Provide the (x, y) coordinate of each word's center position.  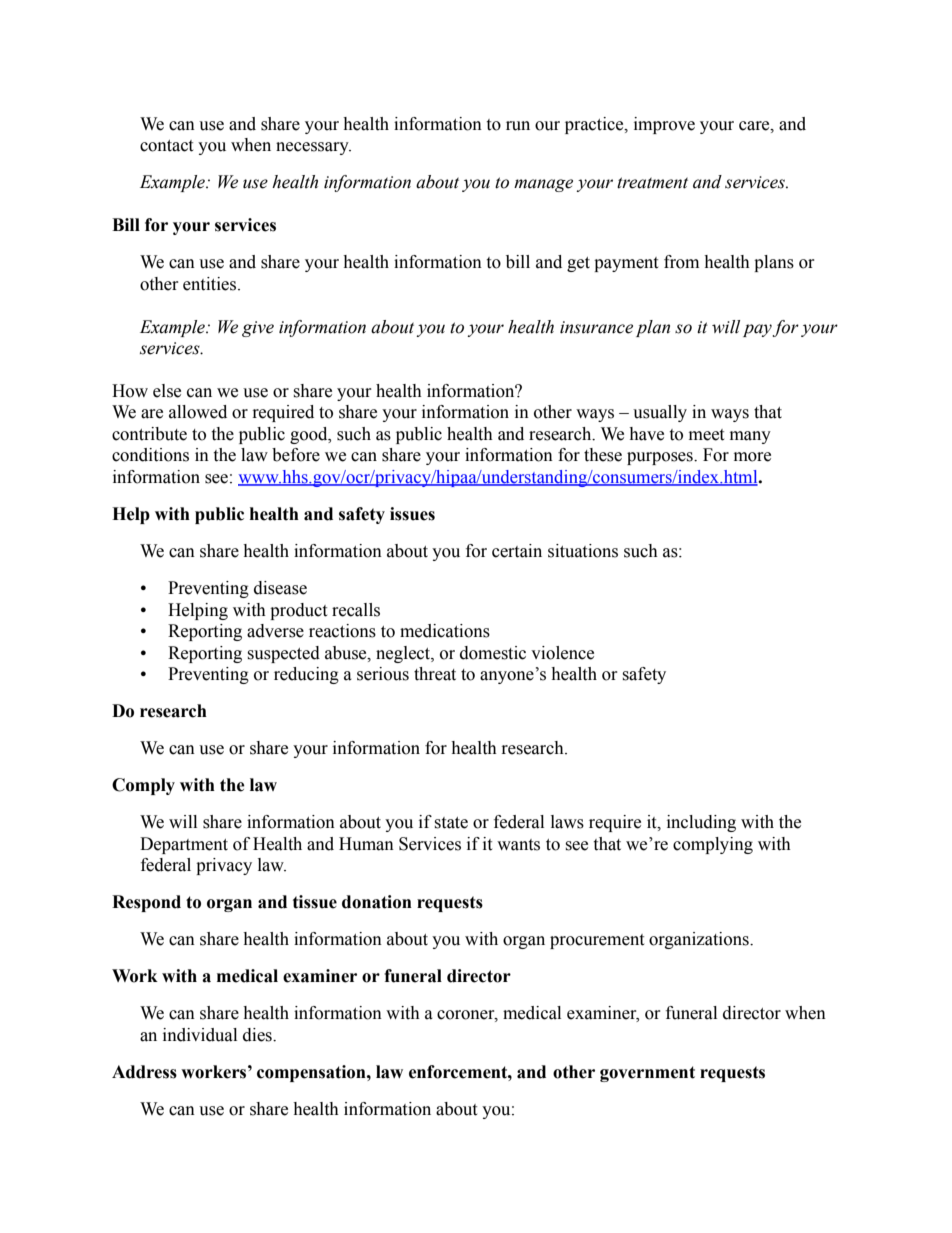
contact (166, 146)
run (518, 126)
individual (200, 1035)
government (647, 1074)
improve (664, 125)
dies (258, 1035)
